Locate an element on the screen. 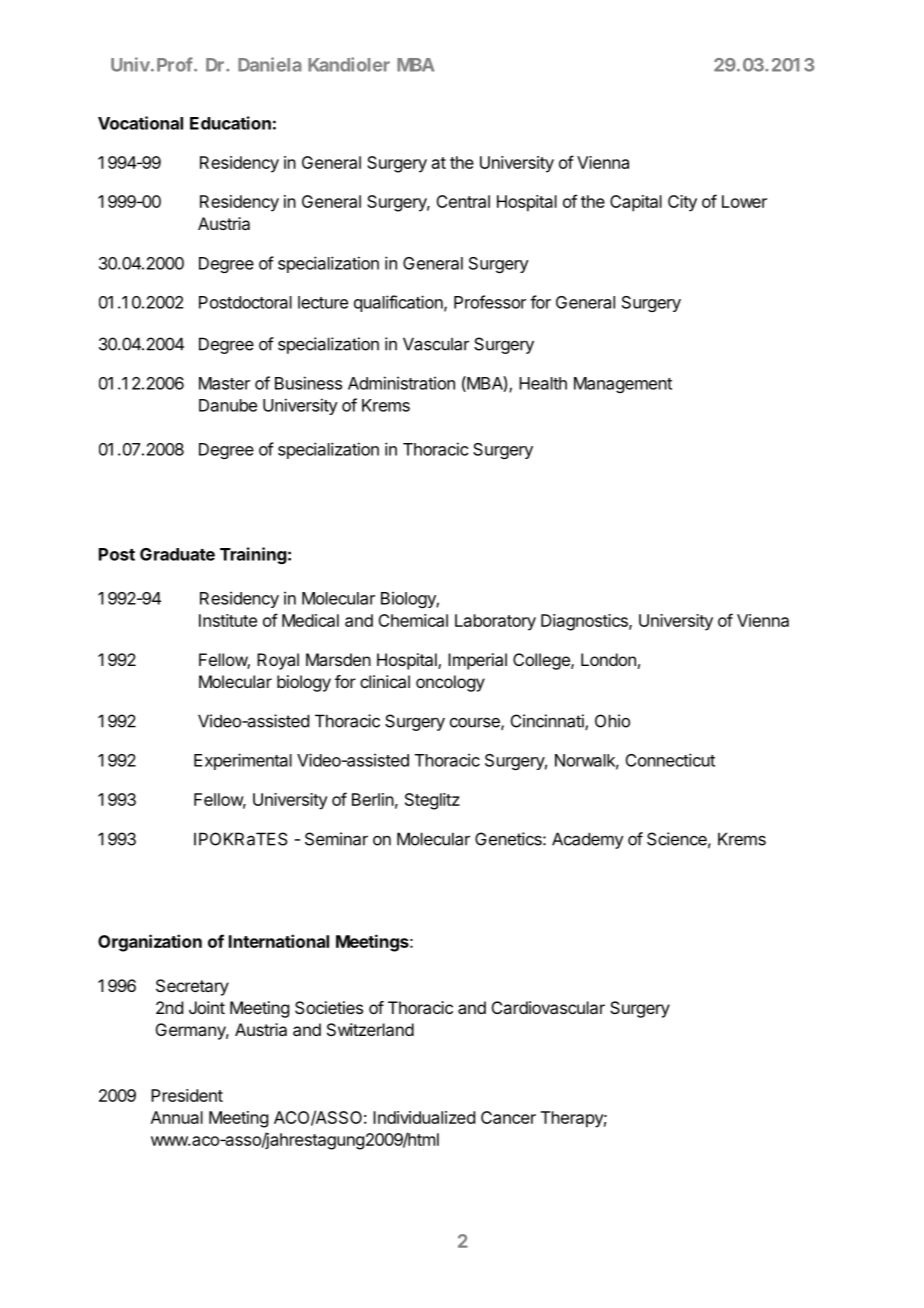 Image resolution: width=924 pixels, height=1308 pixels. Diagnostics is located at coordinates (585, 622).
